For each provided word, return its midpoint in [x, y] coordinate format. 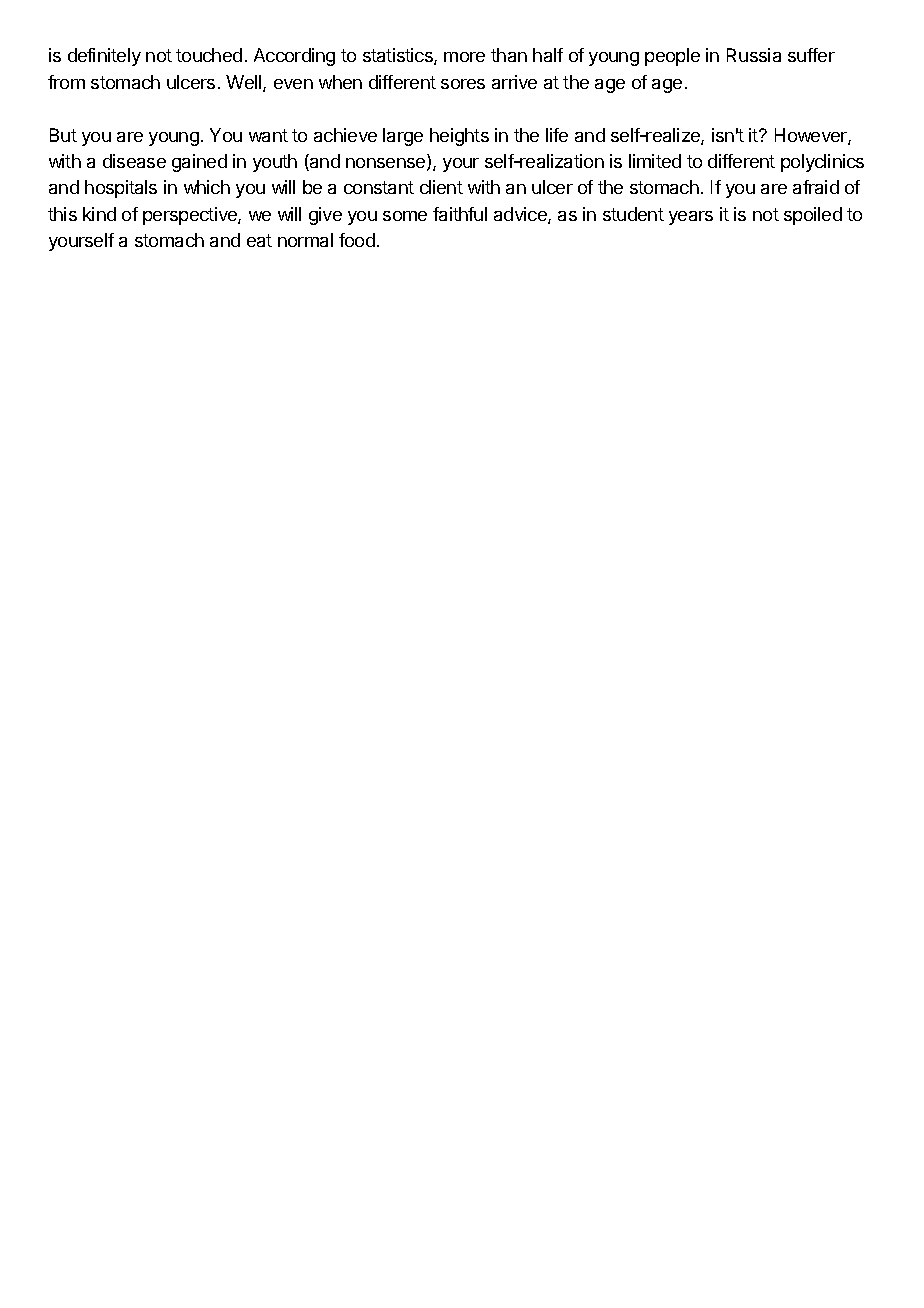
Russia [754, 55]
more [464, 57]
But [63, 135]
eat [259, 240]
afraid [816, 187]
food [357, 240]
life [557, 135]
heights [459, 137]
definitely [104, 57]
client [441, 187]
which [207, 187]
